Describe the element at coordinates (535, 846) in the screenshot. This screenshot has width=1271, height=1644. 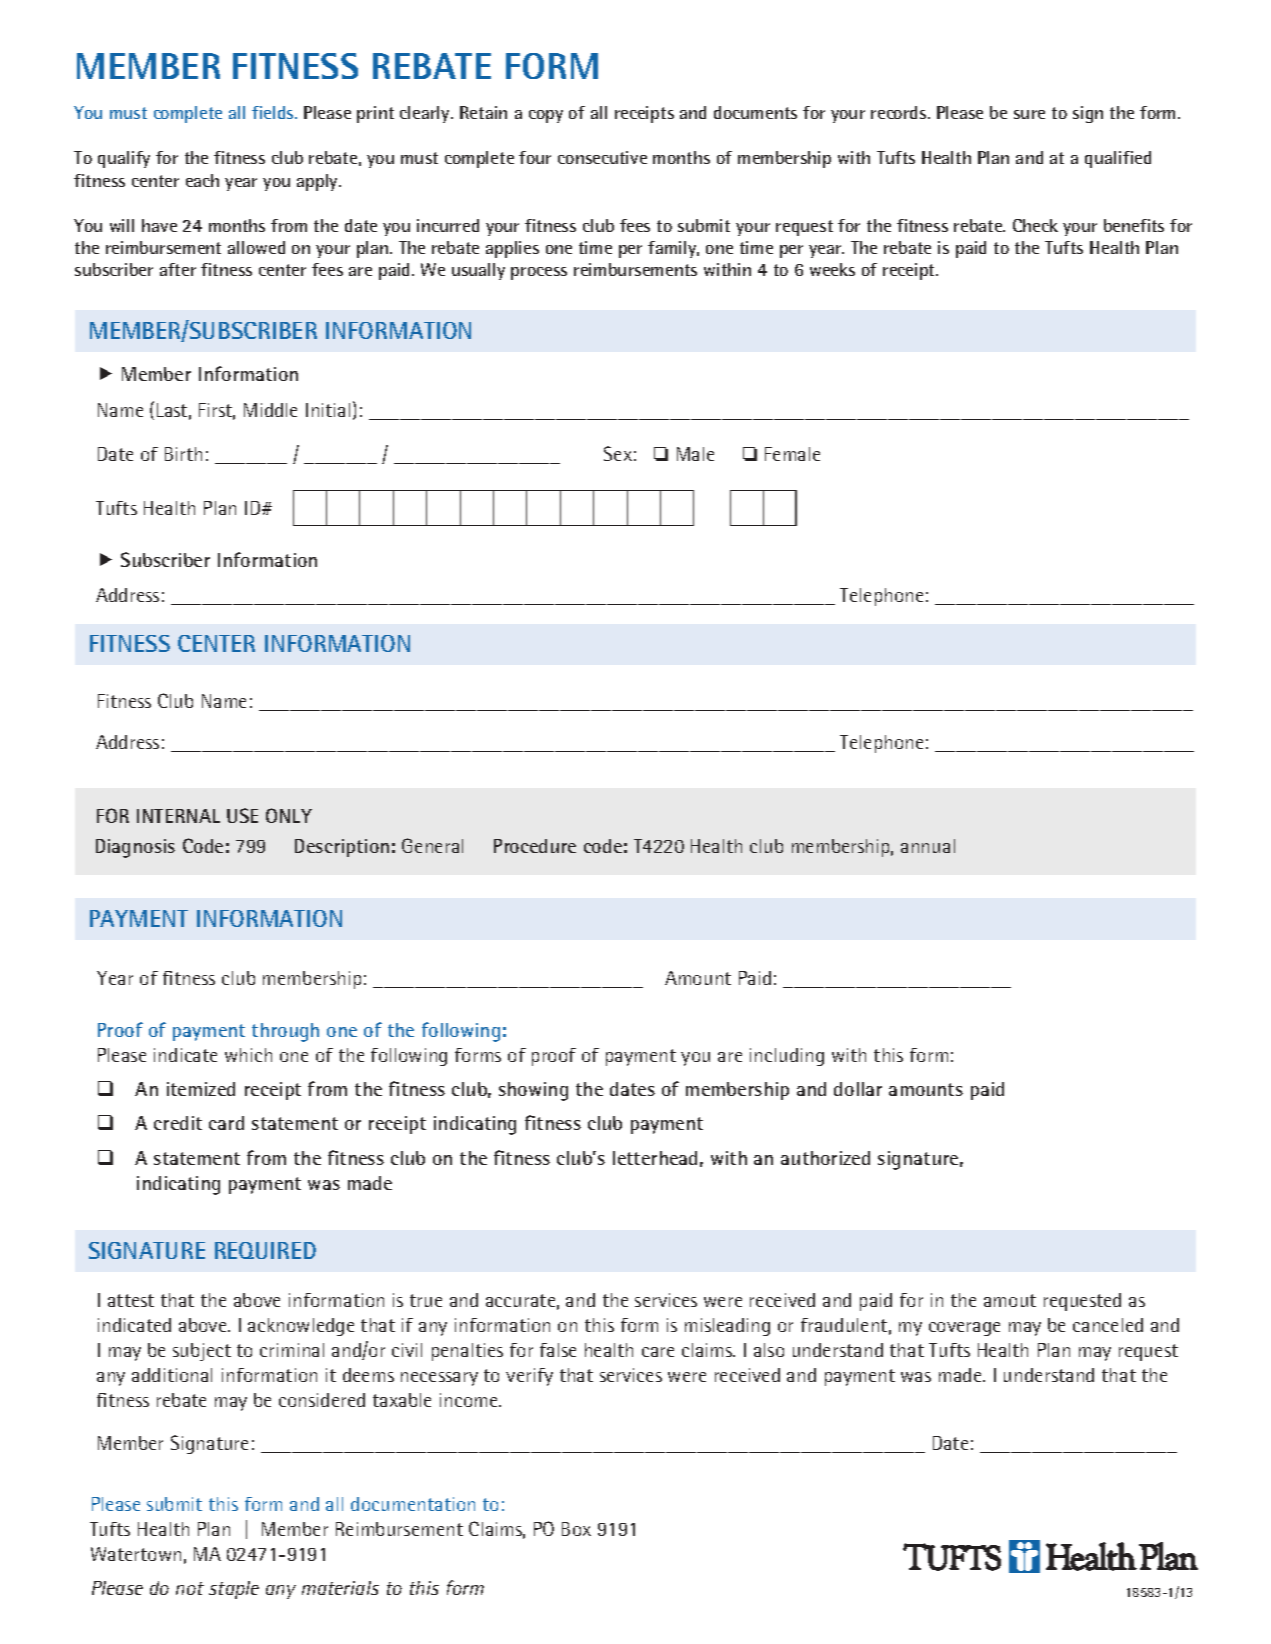
I see `Procedure` at that location.
